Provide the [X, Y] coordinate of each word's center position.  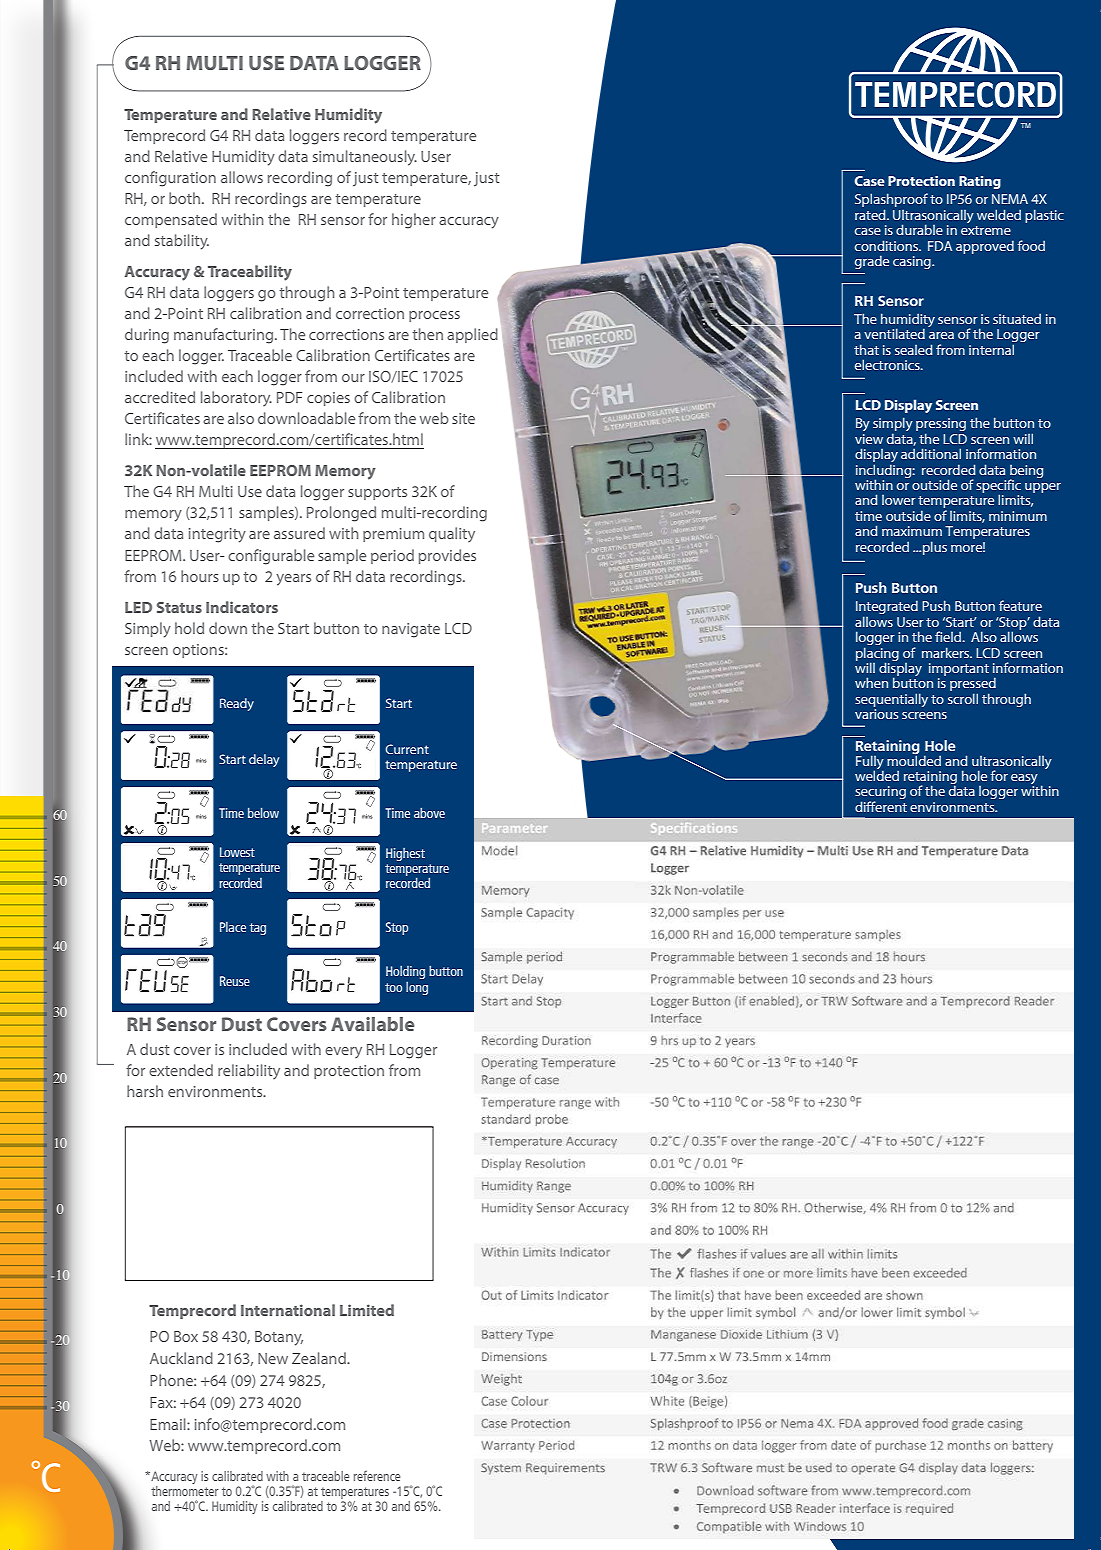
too [393, 987]
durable [919, 229]
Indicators [242, 607]
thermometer [184, 1489]
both [186, 198]
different [881, 806]
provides [447, 556]
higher [414, 221]
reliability [249, 1071]
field [949, 636]
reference [377, 1476]
